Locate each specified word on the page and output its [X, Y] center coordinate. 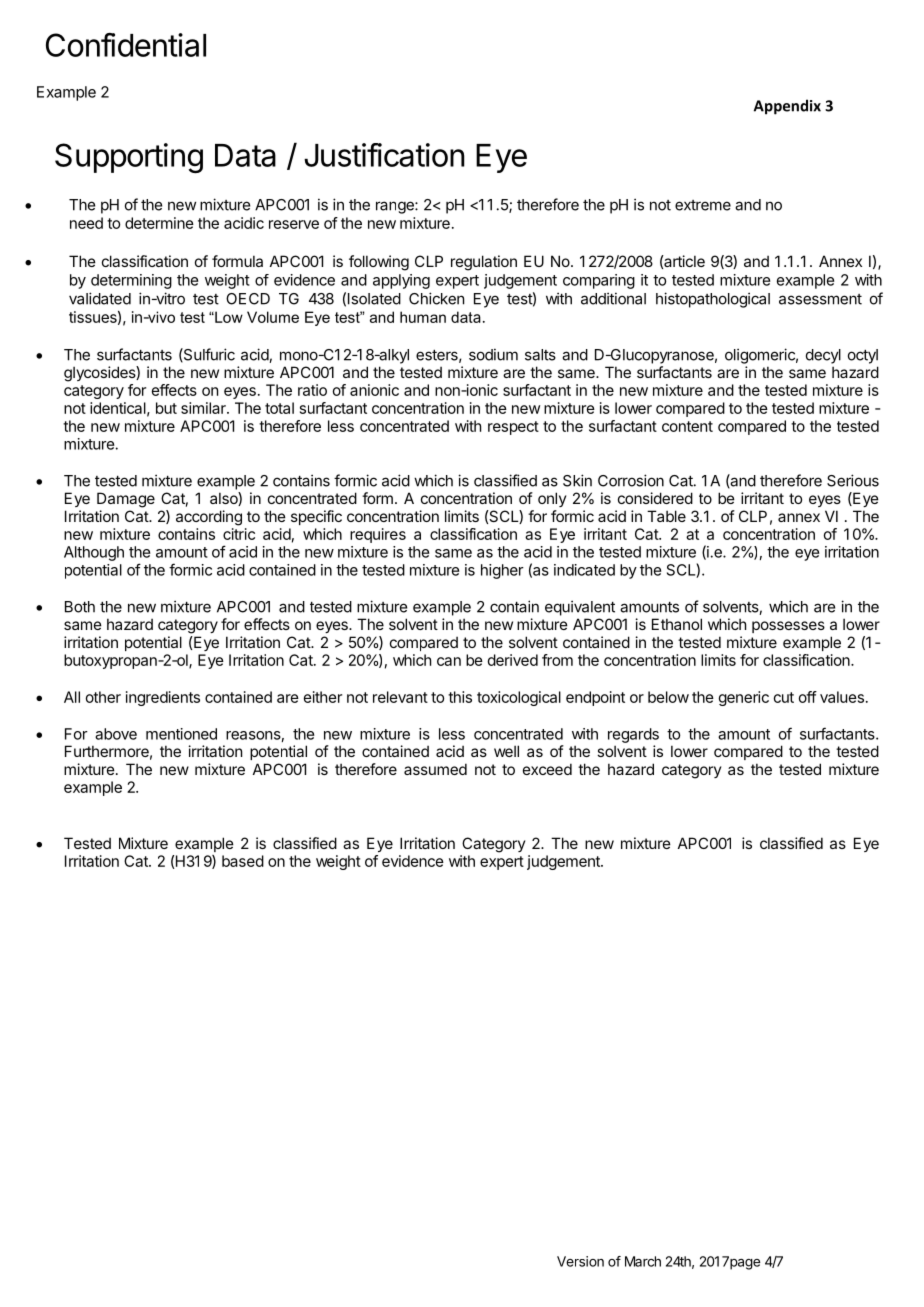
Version [580, 1261]
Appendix [787, 107]
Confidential [126, 45]
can [449, 661]
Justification [384, 155]
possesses [788, 627]
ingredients [163, 698]
